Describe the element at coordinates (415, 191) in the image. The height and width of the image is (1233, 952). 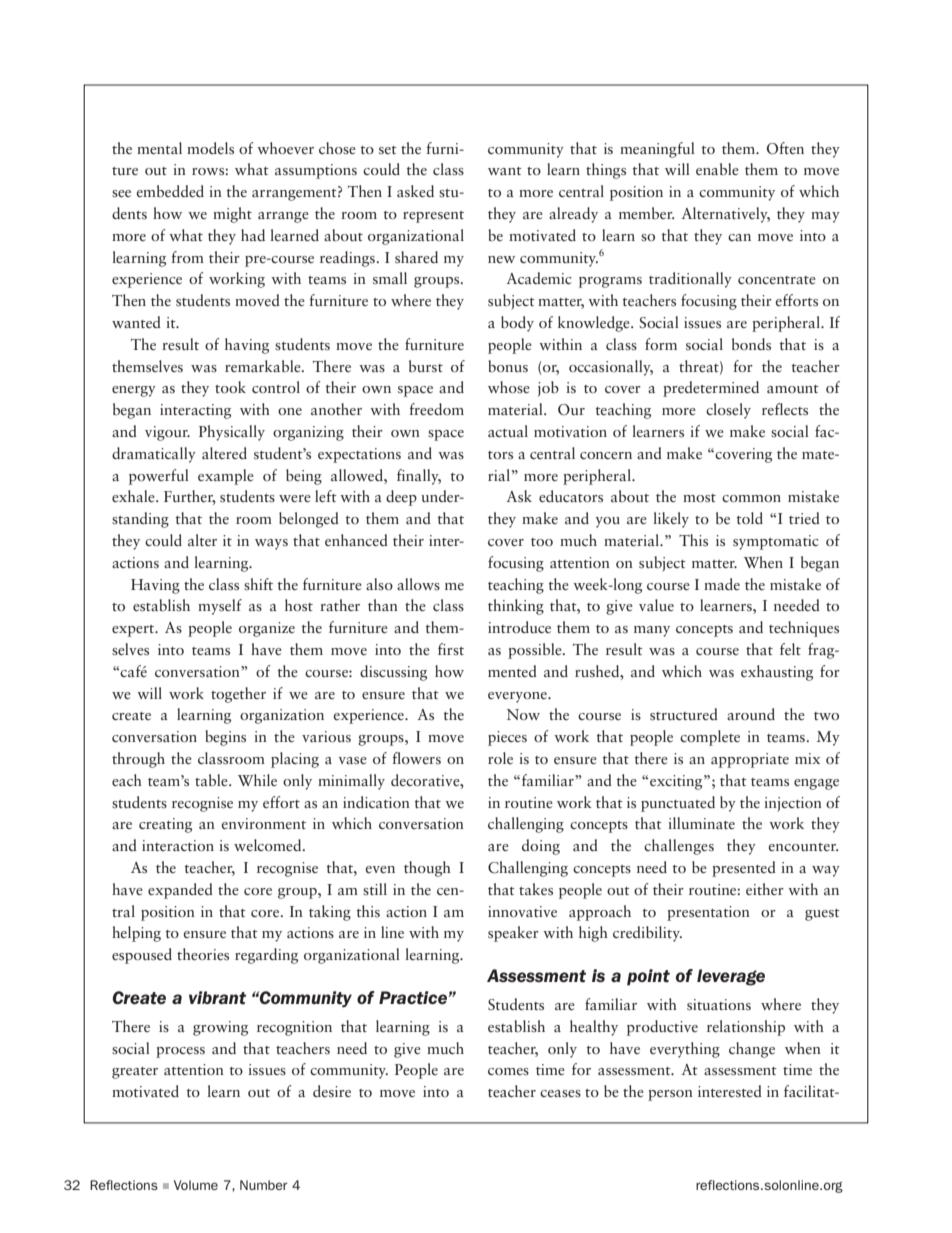
I see `asked` at that location.
